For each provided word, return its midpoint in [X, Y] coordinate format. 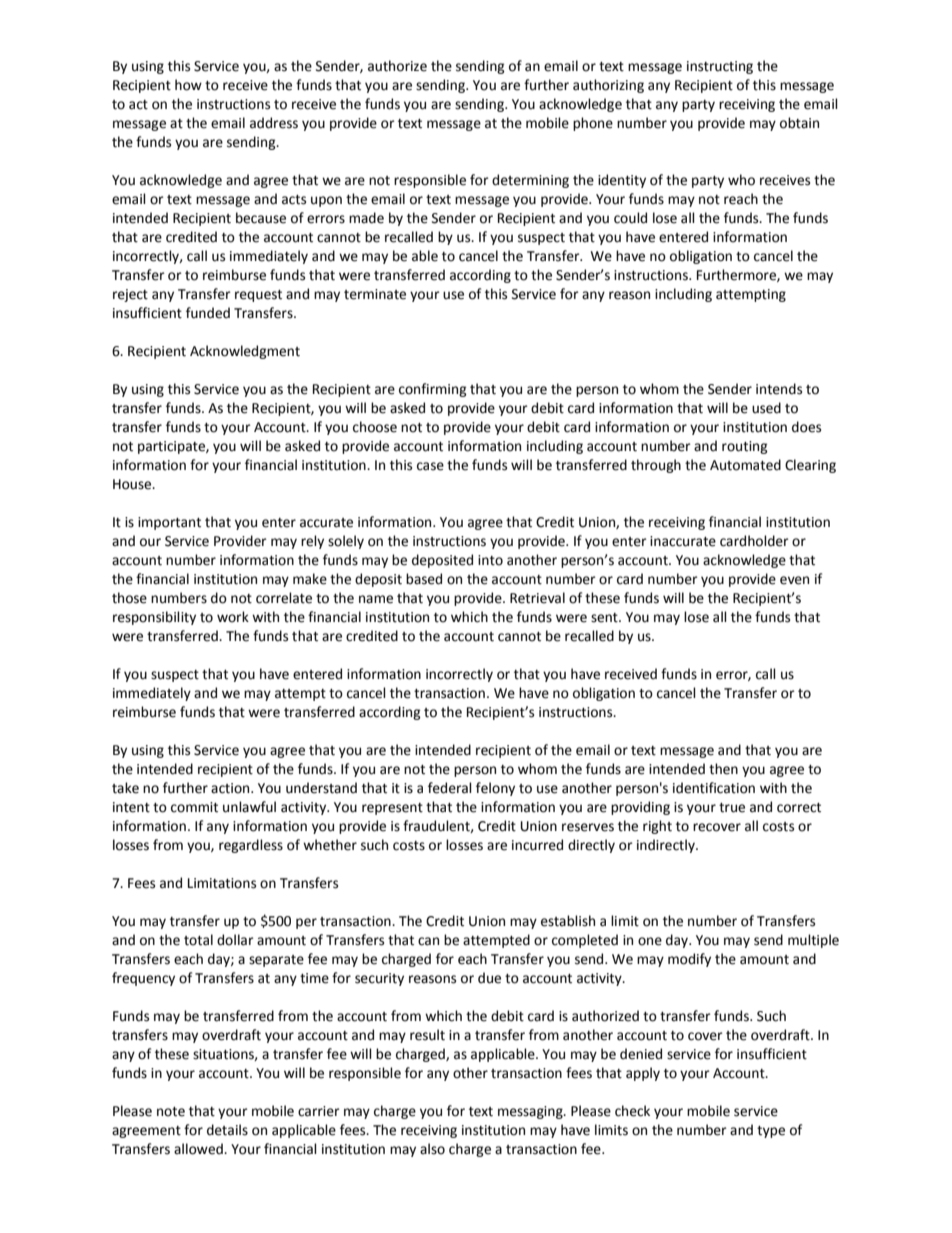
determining [530, 181]
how [188, 85]
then [723, 769]
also [432, 1149]
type [771, 1132]
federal [450, 788]
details [227, 1130]
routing [745, 447]
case [430, 466]
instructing [720, 67]
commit [194, 807]
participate [172, 447]
